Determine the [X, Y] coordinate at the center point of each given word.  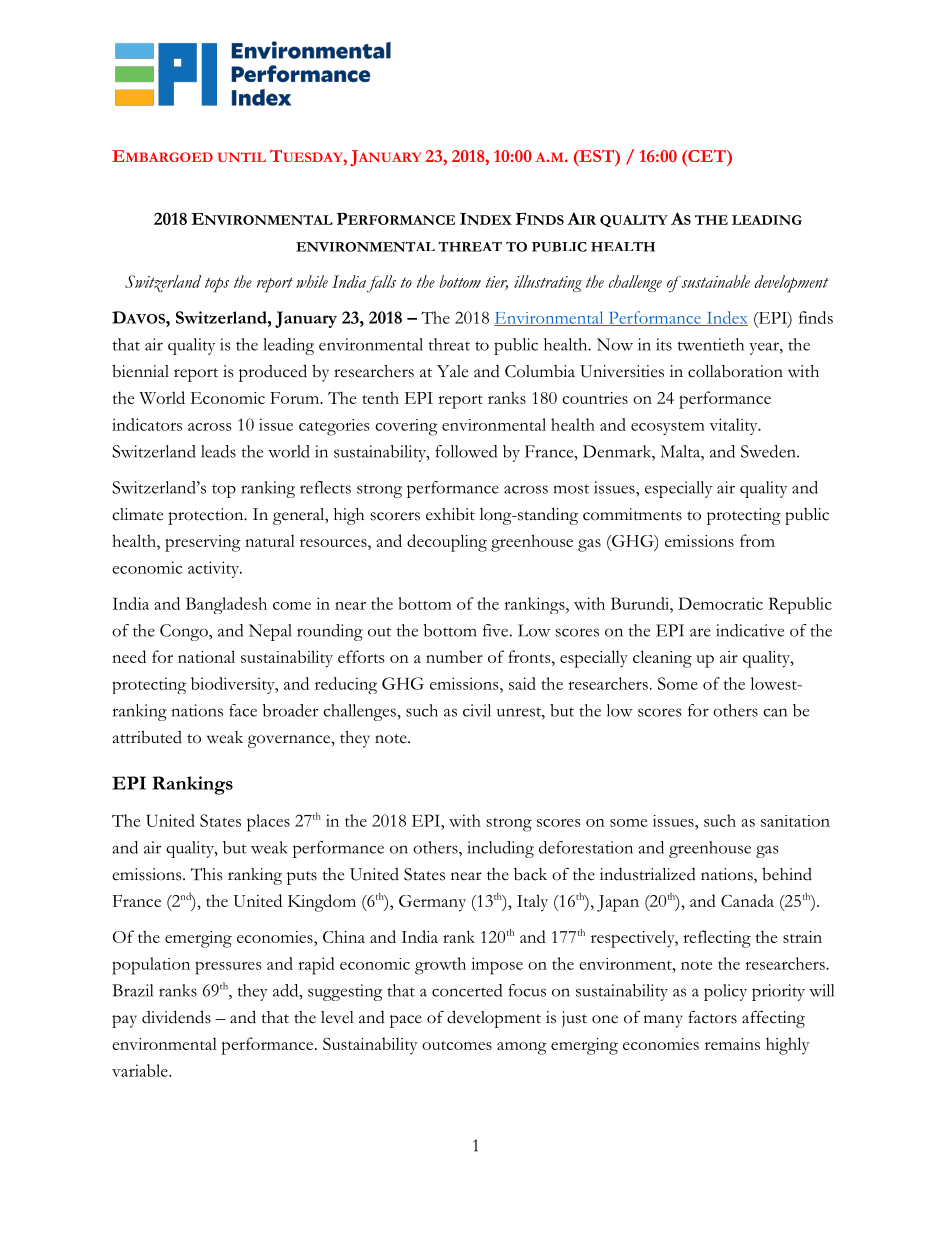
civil [477, 710]
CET [707, 155]
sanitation [795, 821]
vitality [734, 426]
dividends [176, 1017]
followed [466, 451]
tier [497, 283]
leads [218, 451]
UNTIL [242, 157]
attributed [147, 737]
